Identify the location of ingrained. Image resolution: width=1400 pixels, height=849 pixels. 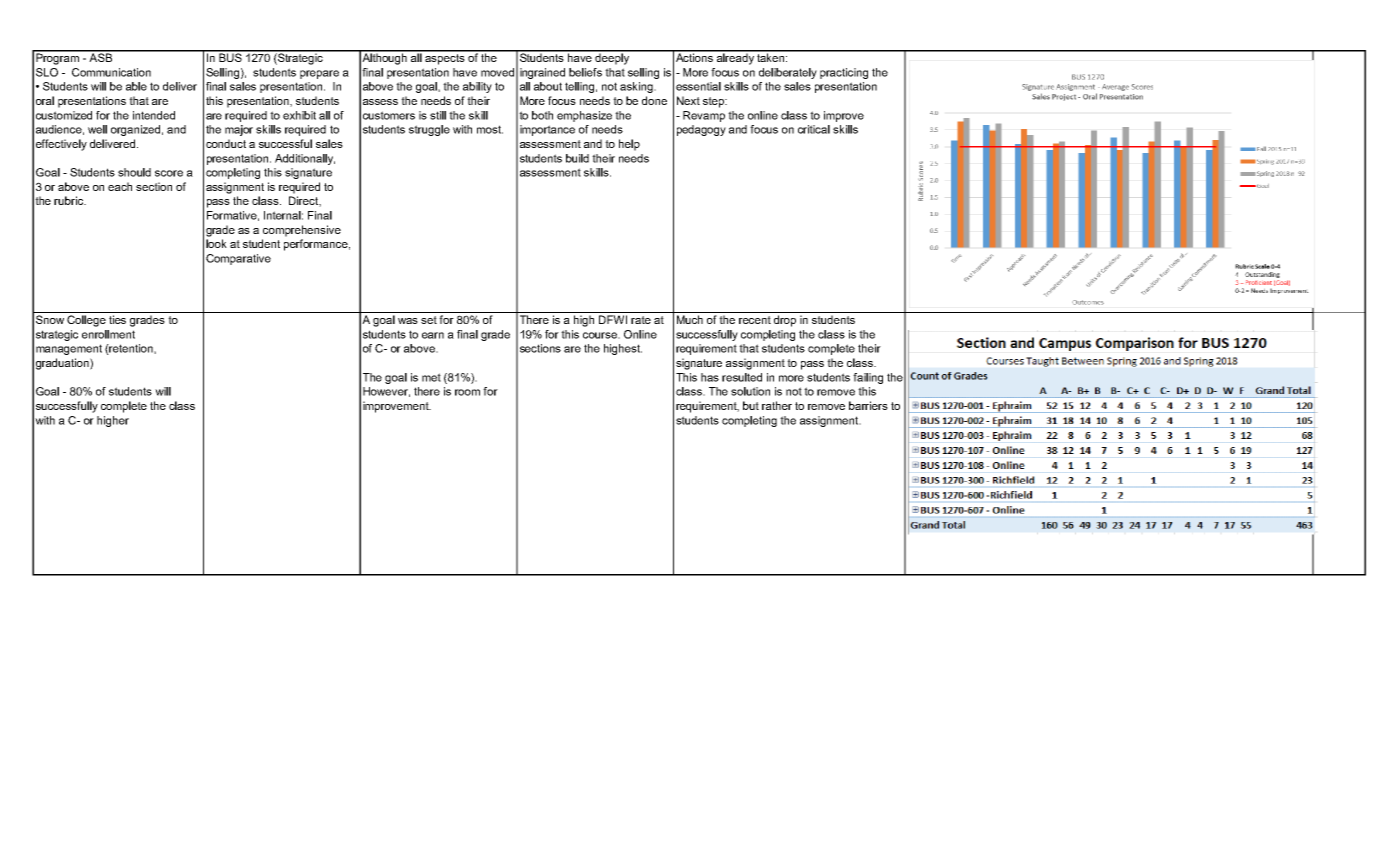
(542, 73).
